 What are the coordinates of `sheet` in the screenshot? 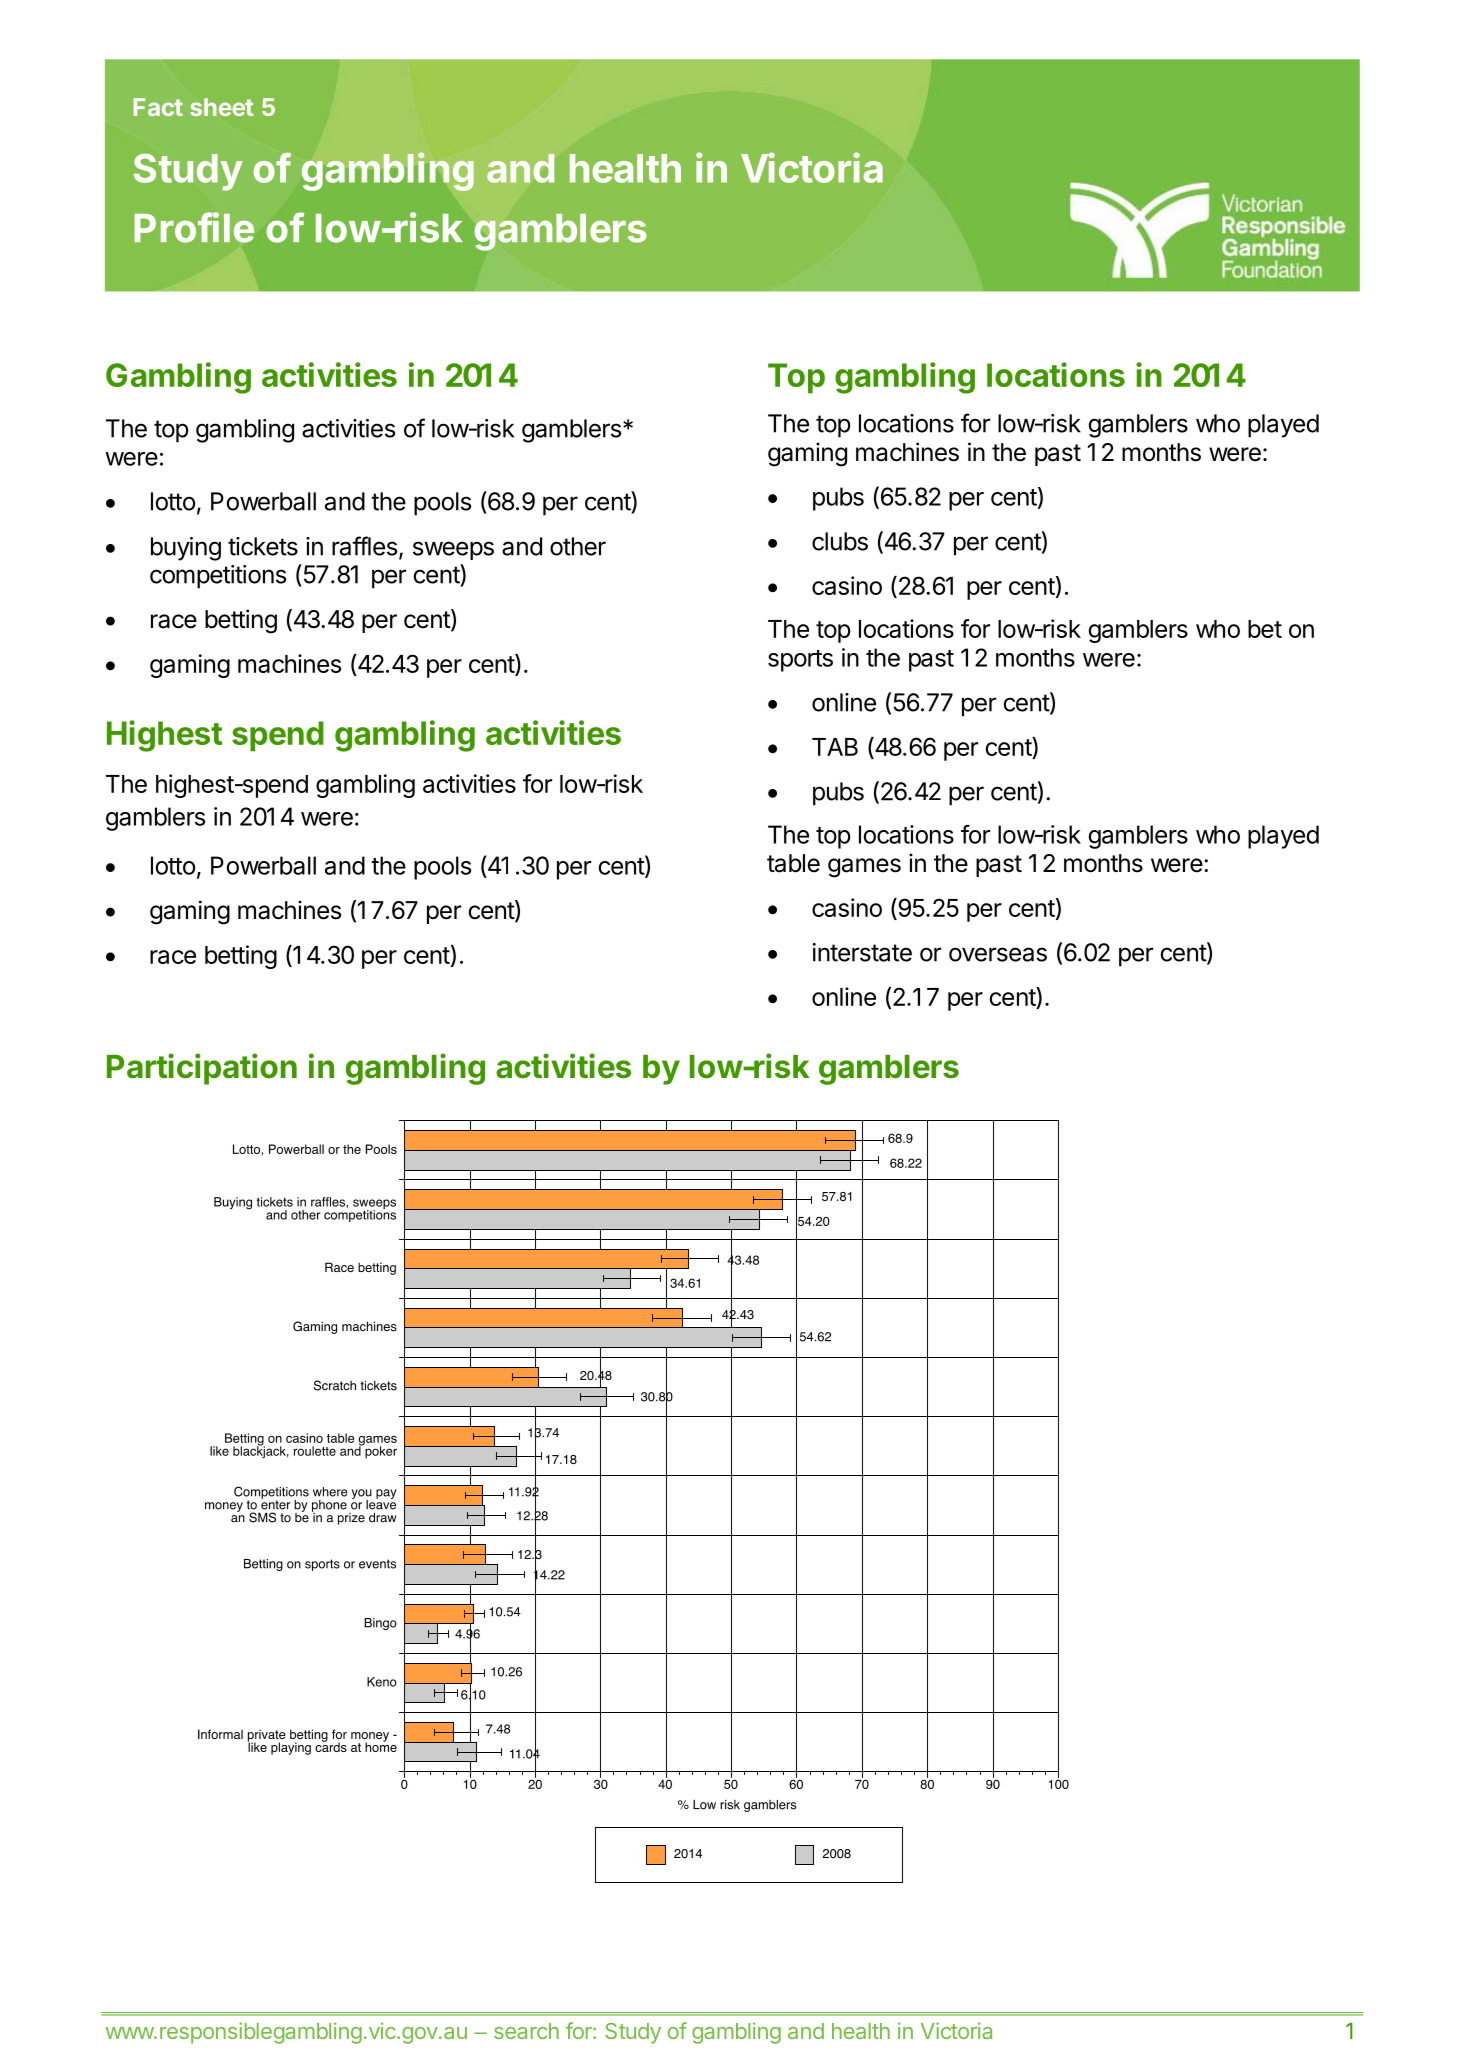 It's located at (222, 107).
